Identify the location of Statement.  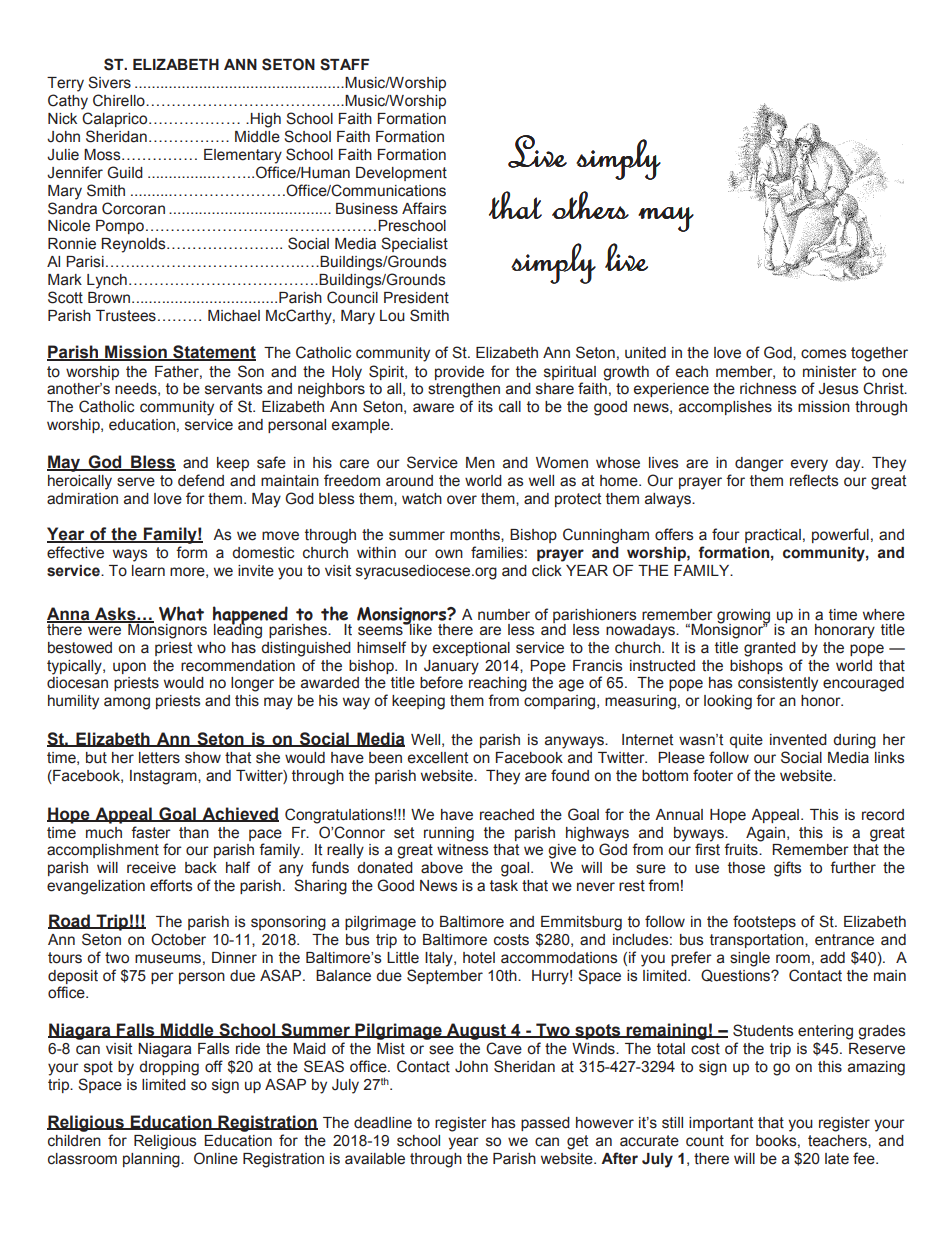
(213, 353).
